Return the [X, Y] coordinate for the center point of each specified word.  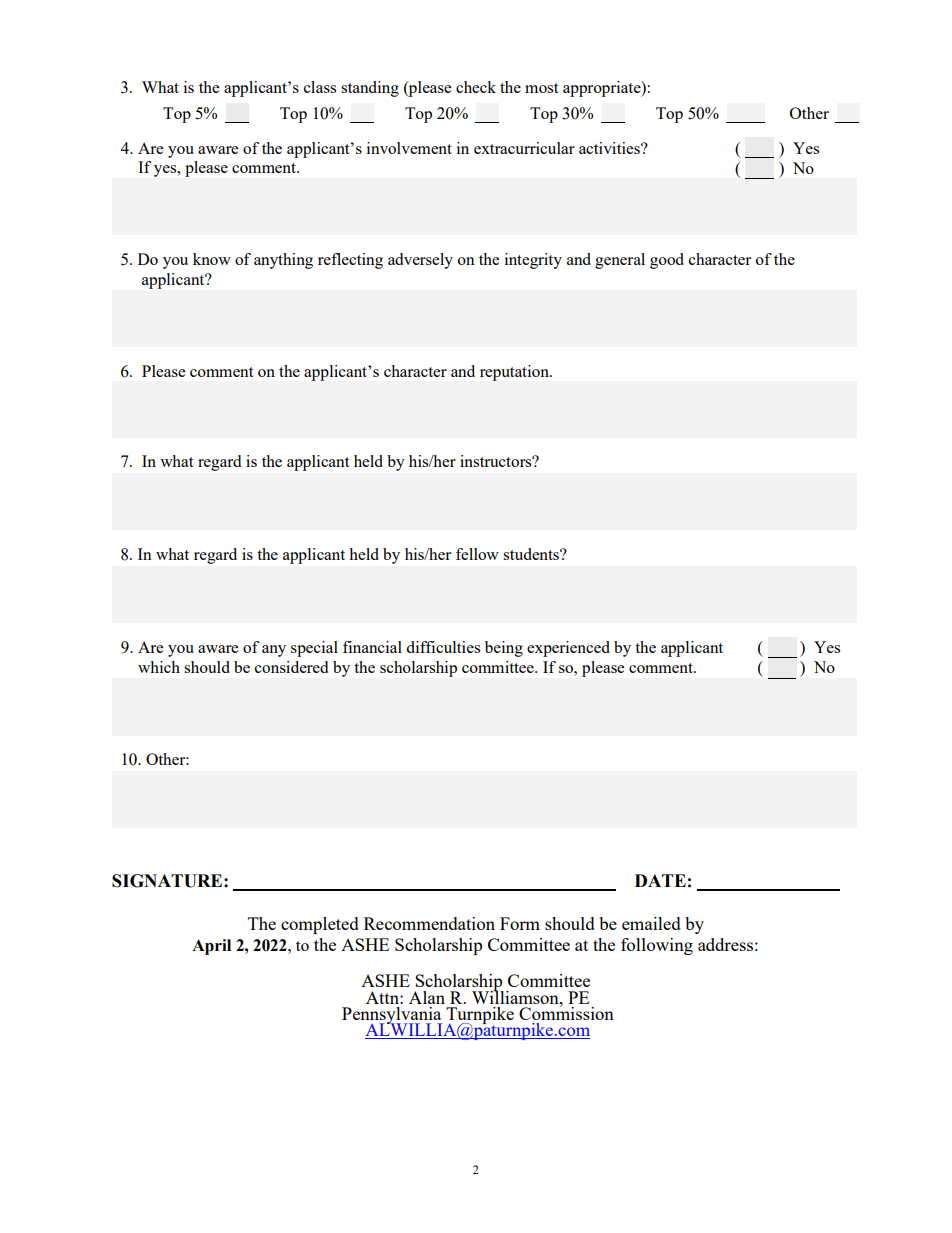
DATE [660, 880]
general [620, 261]
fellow [477, 554]
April [211, 947]
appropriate [603, 89]
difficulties [443, 647]
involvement [409, 148]
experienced [568, 649]
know [212, 259]
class [320, 87]
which [159, 667]
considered [291, 667]
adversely [420, 261]
